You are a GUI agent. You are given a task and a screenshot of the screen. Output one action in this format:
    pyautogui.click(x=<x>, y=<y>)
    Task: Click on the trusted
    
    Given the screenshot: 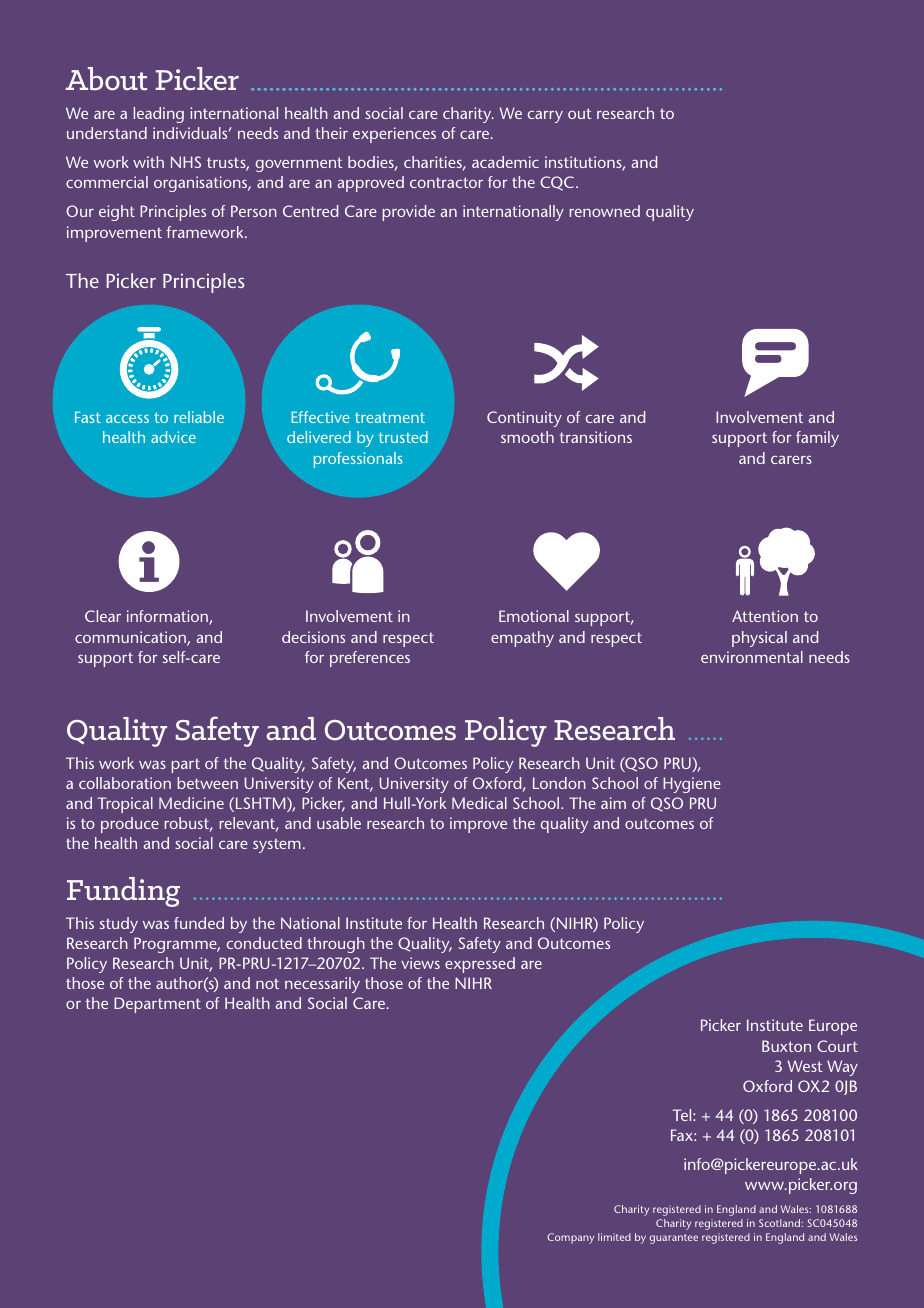 What is the action you would take?
    pyautogui.click(x=403, y=437)
